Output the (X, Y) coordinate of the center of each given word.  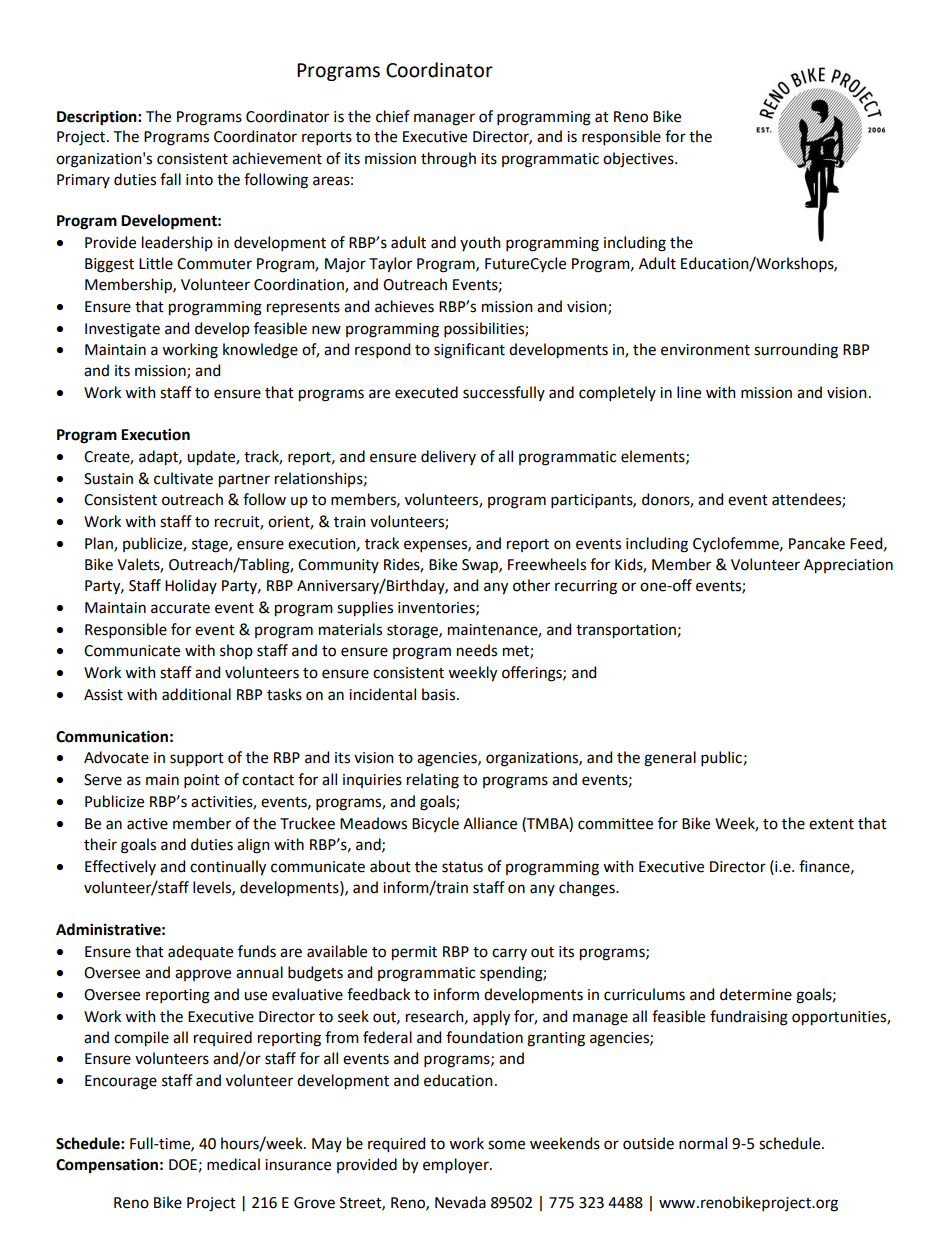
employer (457, 1166)
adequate (200, 952)
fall (170, 179)
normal (703, 1143)
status (462, 867)
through (448, 160)
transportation (626, 631)
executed (426, 392)
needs (477, 650)
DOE (183, 1165)
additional (196, 694)
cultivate (183, 478)
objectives (639, 160)
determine (756, 994)
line (689, 392)
